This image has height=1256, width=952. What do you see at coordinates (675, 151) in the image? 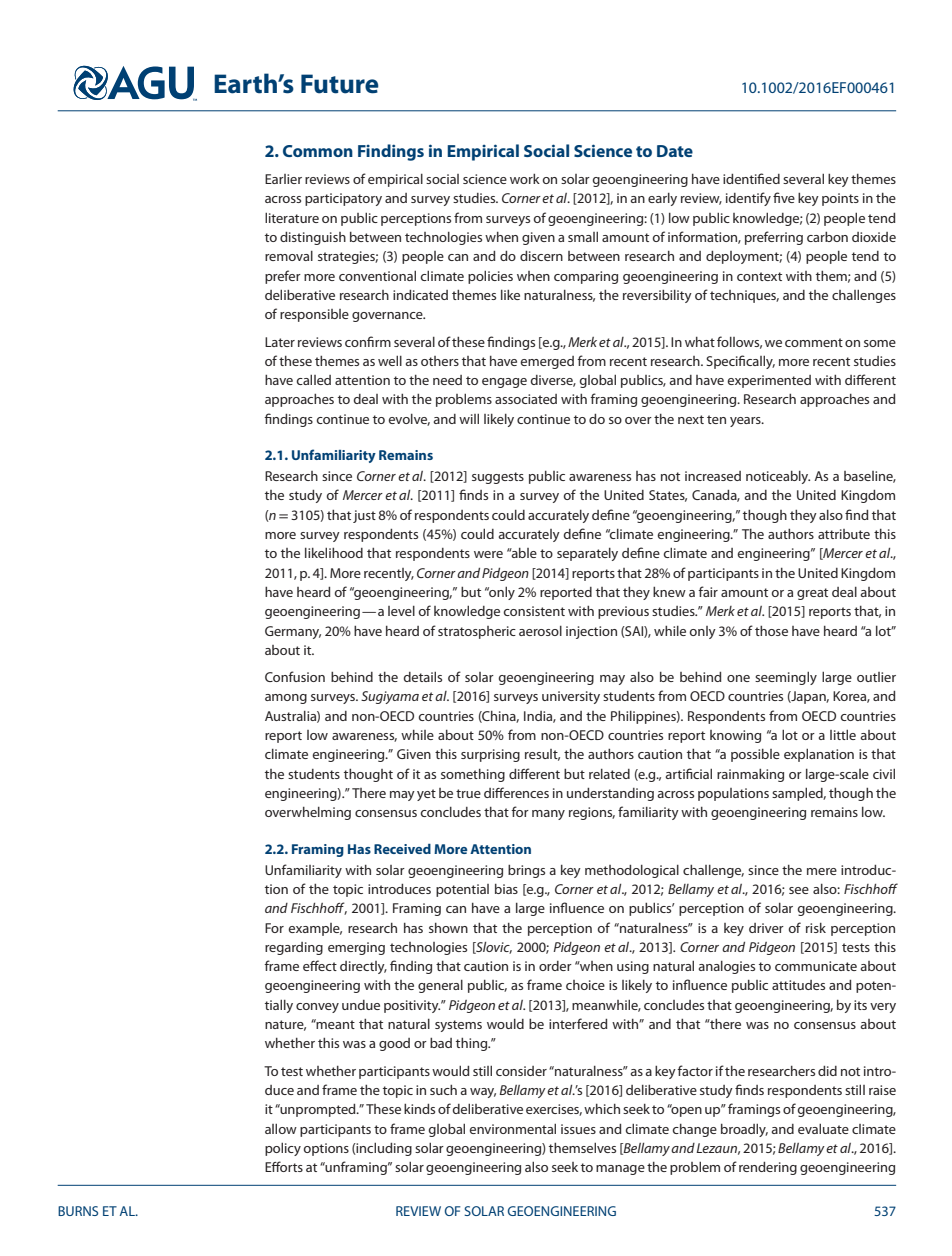
I see `Date` at bounding box center [675, 151].
